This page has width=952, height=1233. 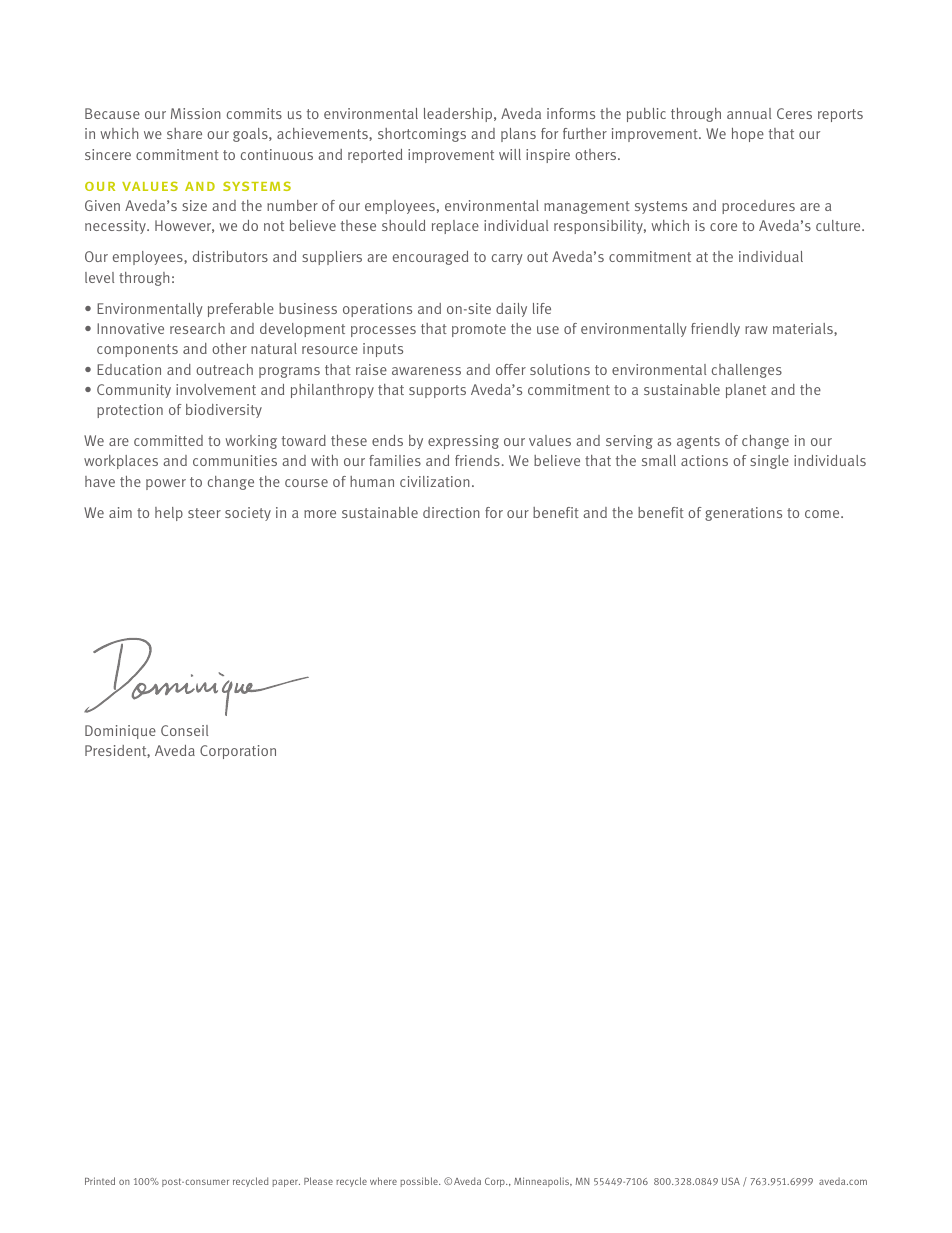 I want to click on generations, so click(x=743, y=514).
